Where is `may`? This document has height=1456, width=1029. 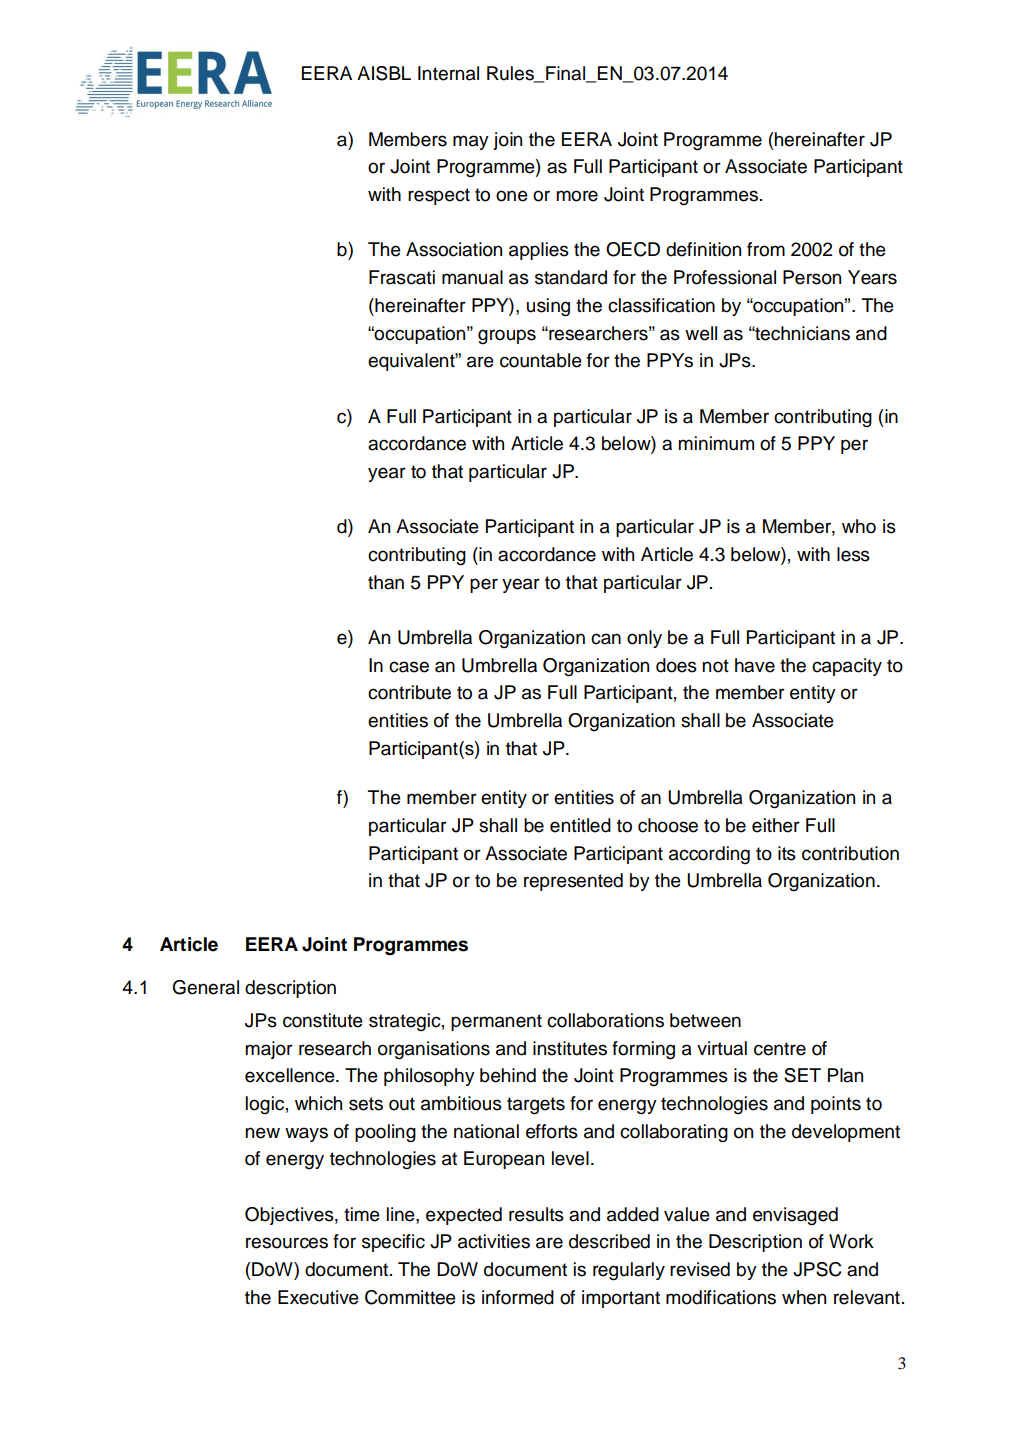
may is located at coordinates (471, 142).
